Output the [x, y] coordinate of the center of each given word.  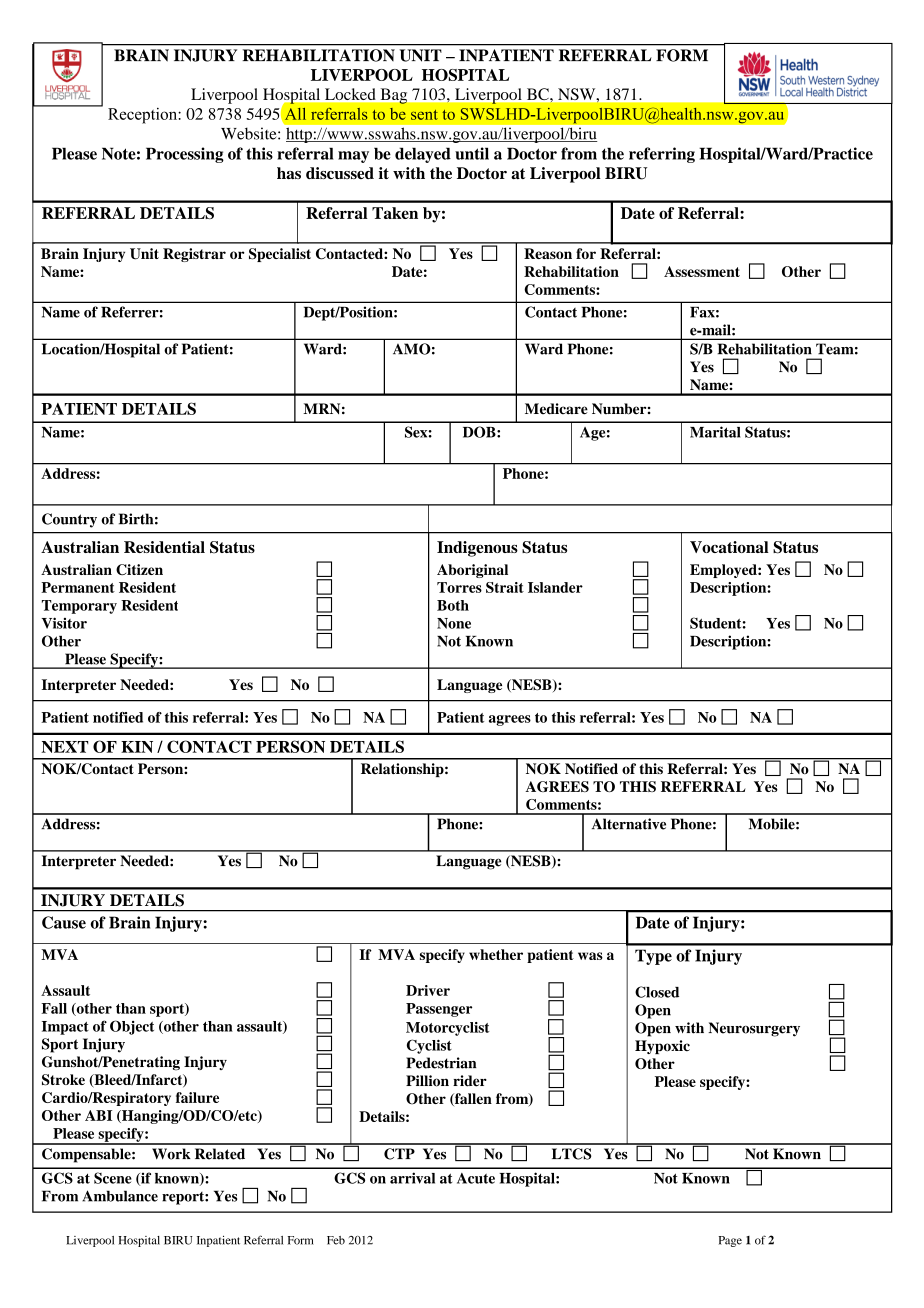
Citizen [139, 569]
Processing [185, 155]
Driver [428, 990]
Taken [395, 213]
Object [132, 1027]
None [454, 623]
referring [662, 155]
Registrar [194, 255]
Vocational [729, 547]
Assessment [702, 271]
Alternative [629, 824]
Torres [459, 587]
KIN [137, 747]
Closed [657, 992]
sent [424, 115]
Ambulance [120, 1196]
